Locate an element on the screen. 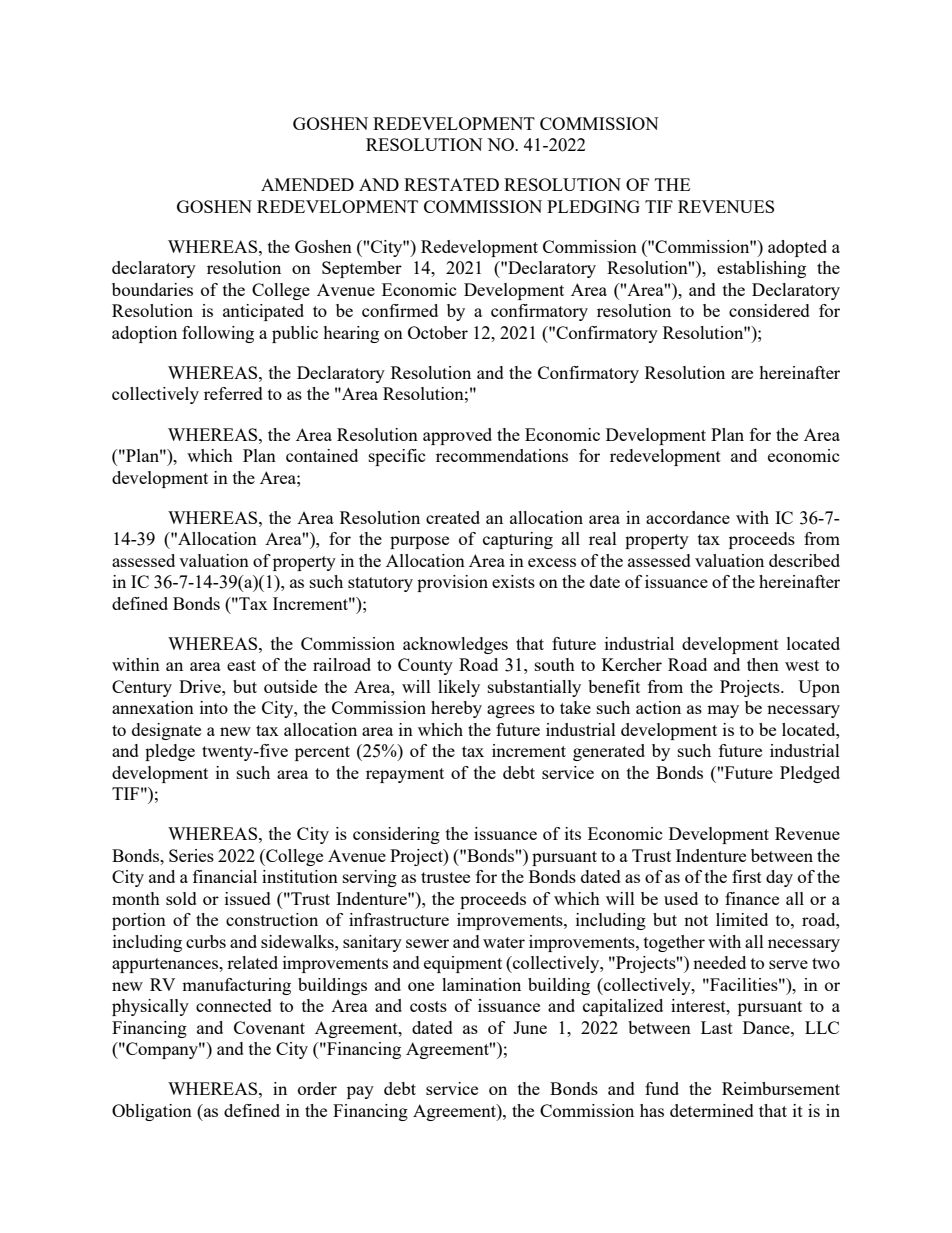 The image size is (952, 1233). June is located at coordinates (530, 1027).
